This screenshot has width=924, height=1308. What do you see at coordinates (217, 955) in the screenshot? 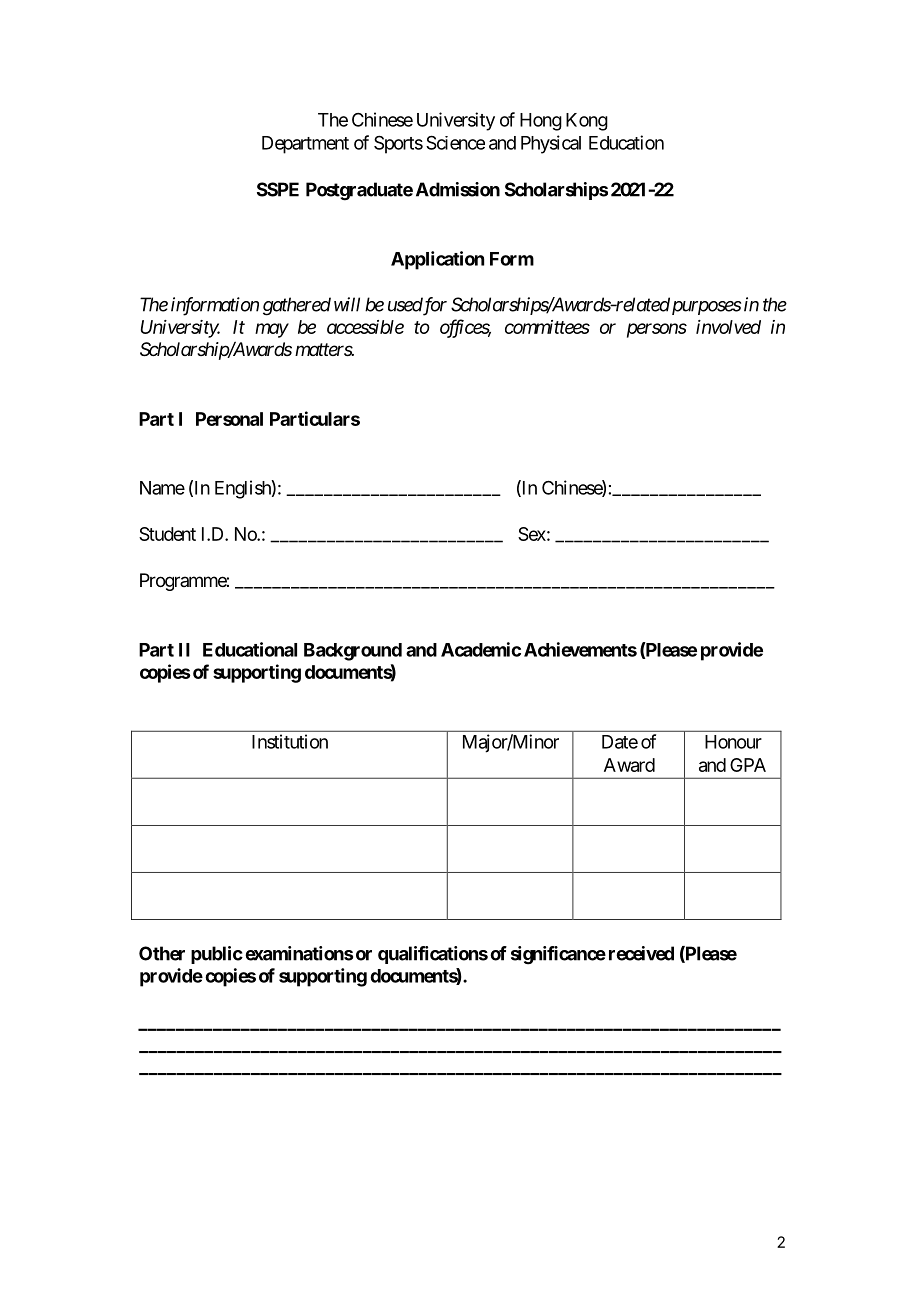
I see `public` at bounding box center [217, 955].
